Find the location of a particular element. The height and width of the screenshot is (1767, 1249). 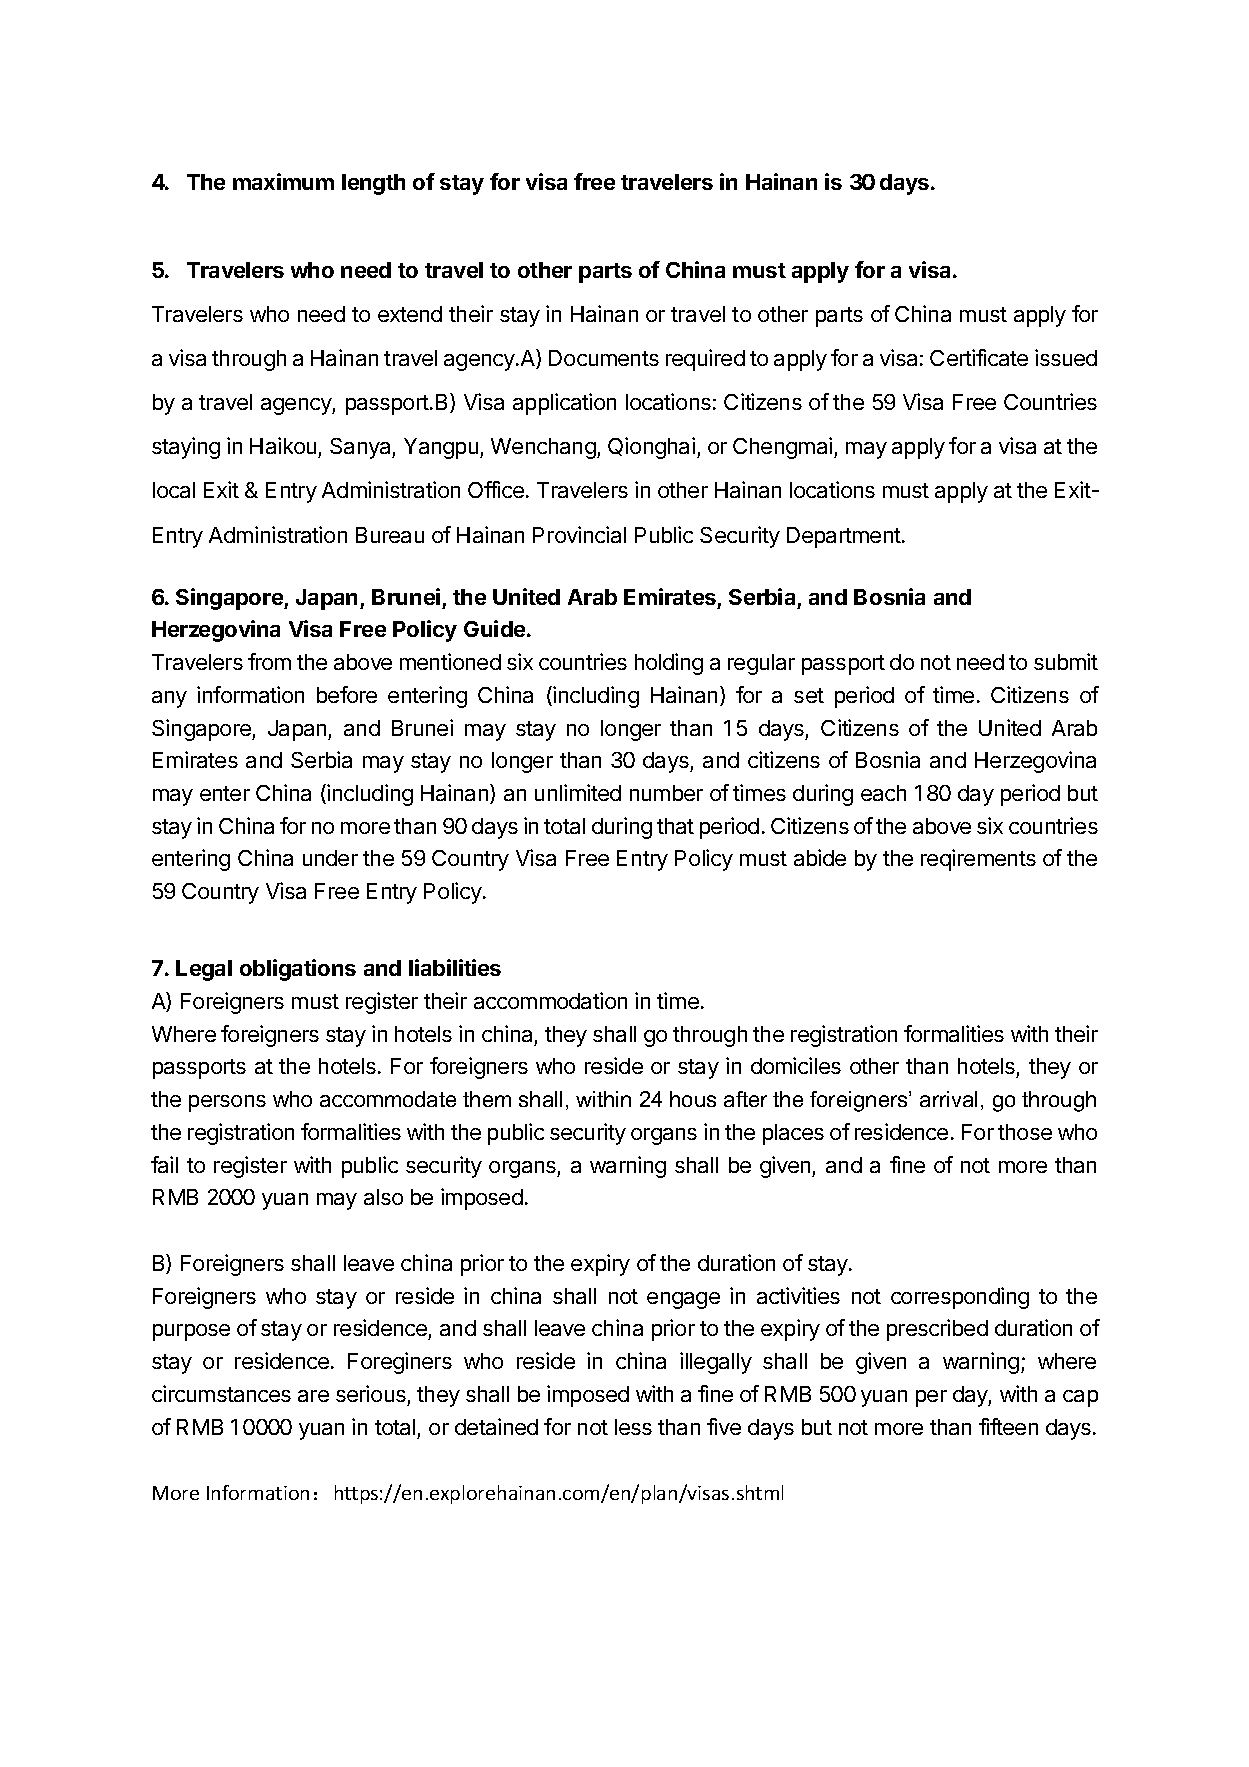

are is located at coordinates (313, 1396).
